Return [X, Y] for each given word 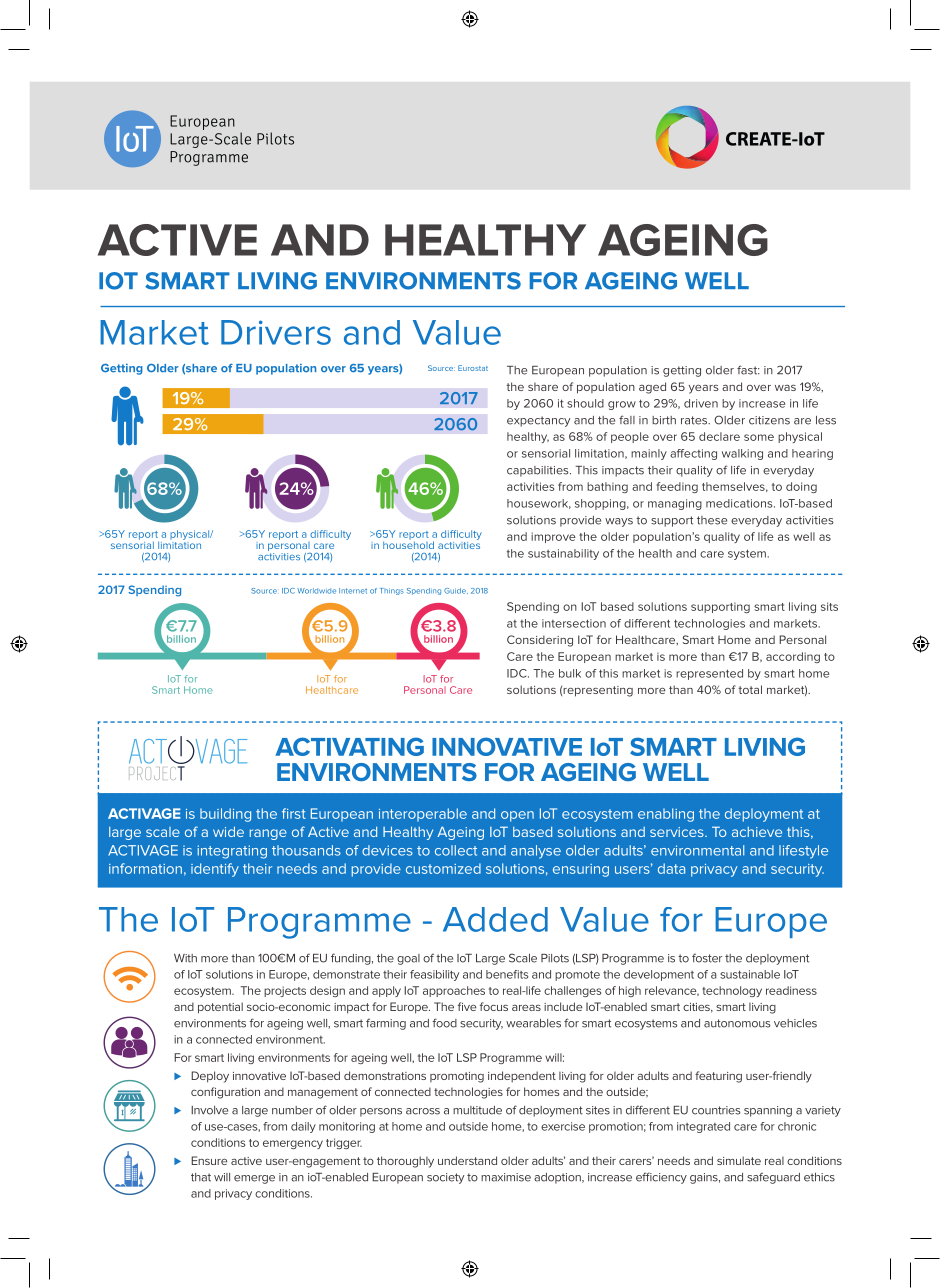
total [750, 689]
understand [467, 1160]
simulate [739, 1160]
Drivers [276, 332]
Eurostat [473, 368]
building [225, 815]
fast [748, 370]
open [517, 816]
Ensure [209, 1160]
